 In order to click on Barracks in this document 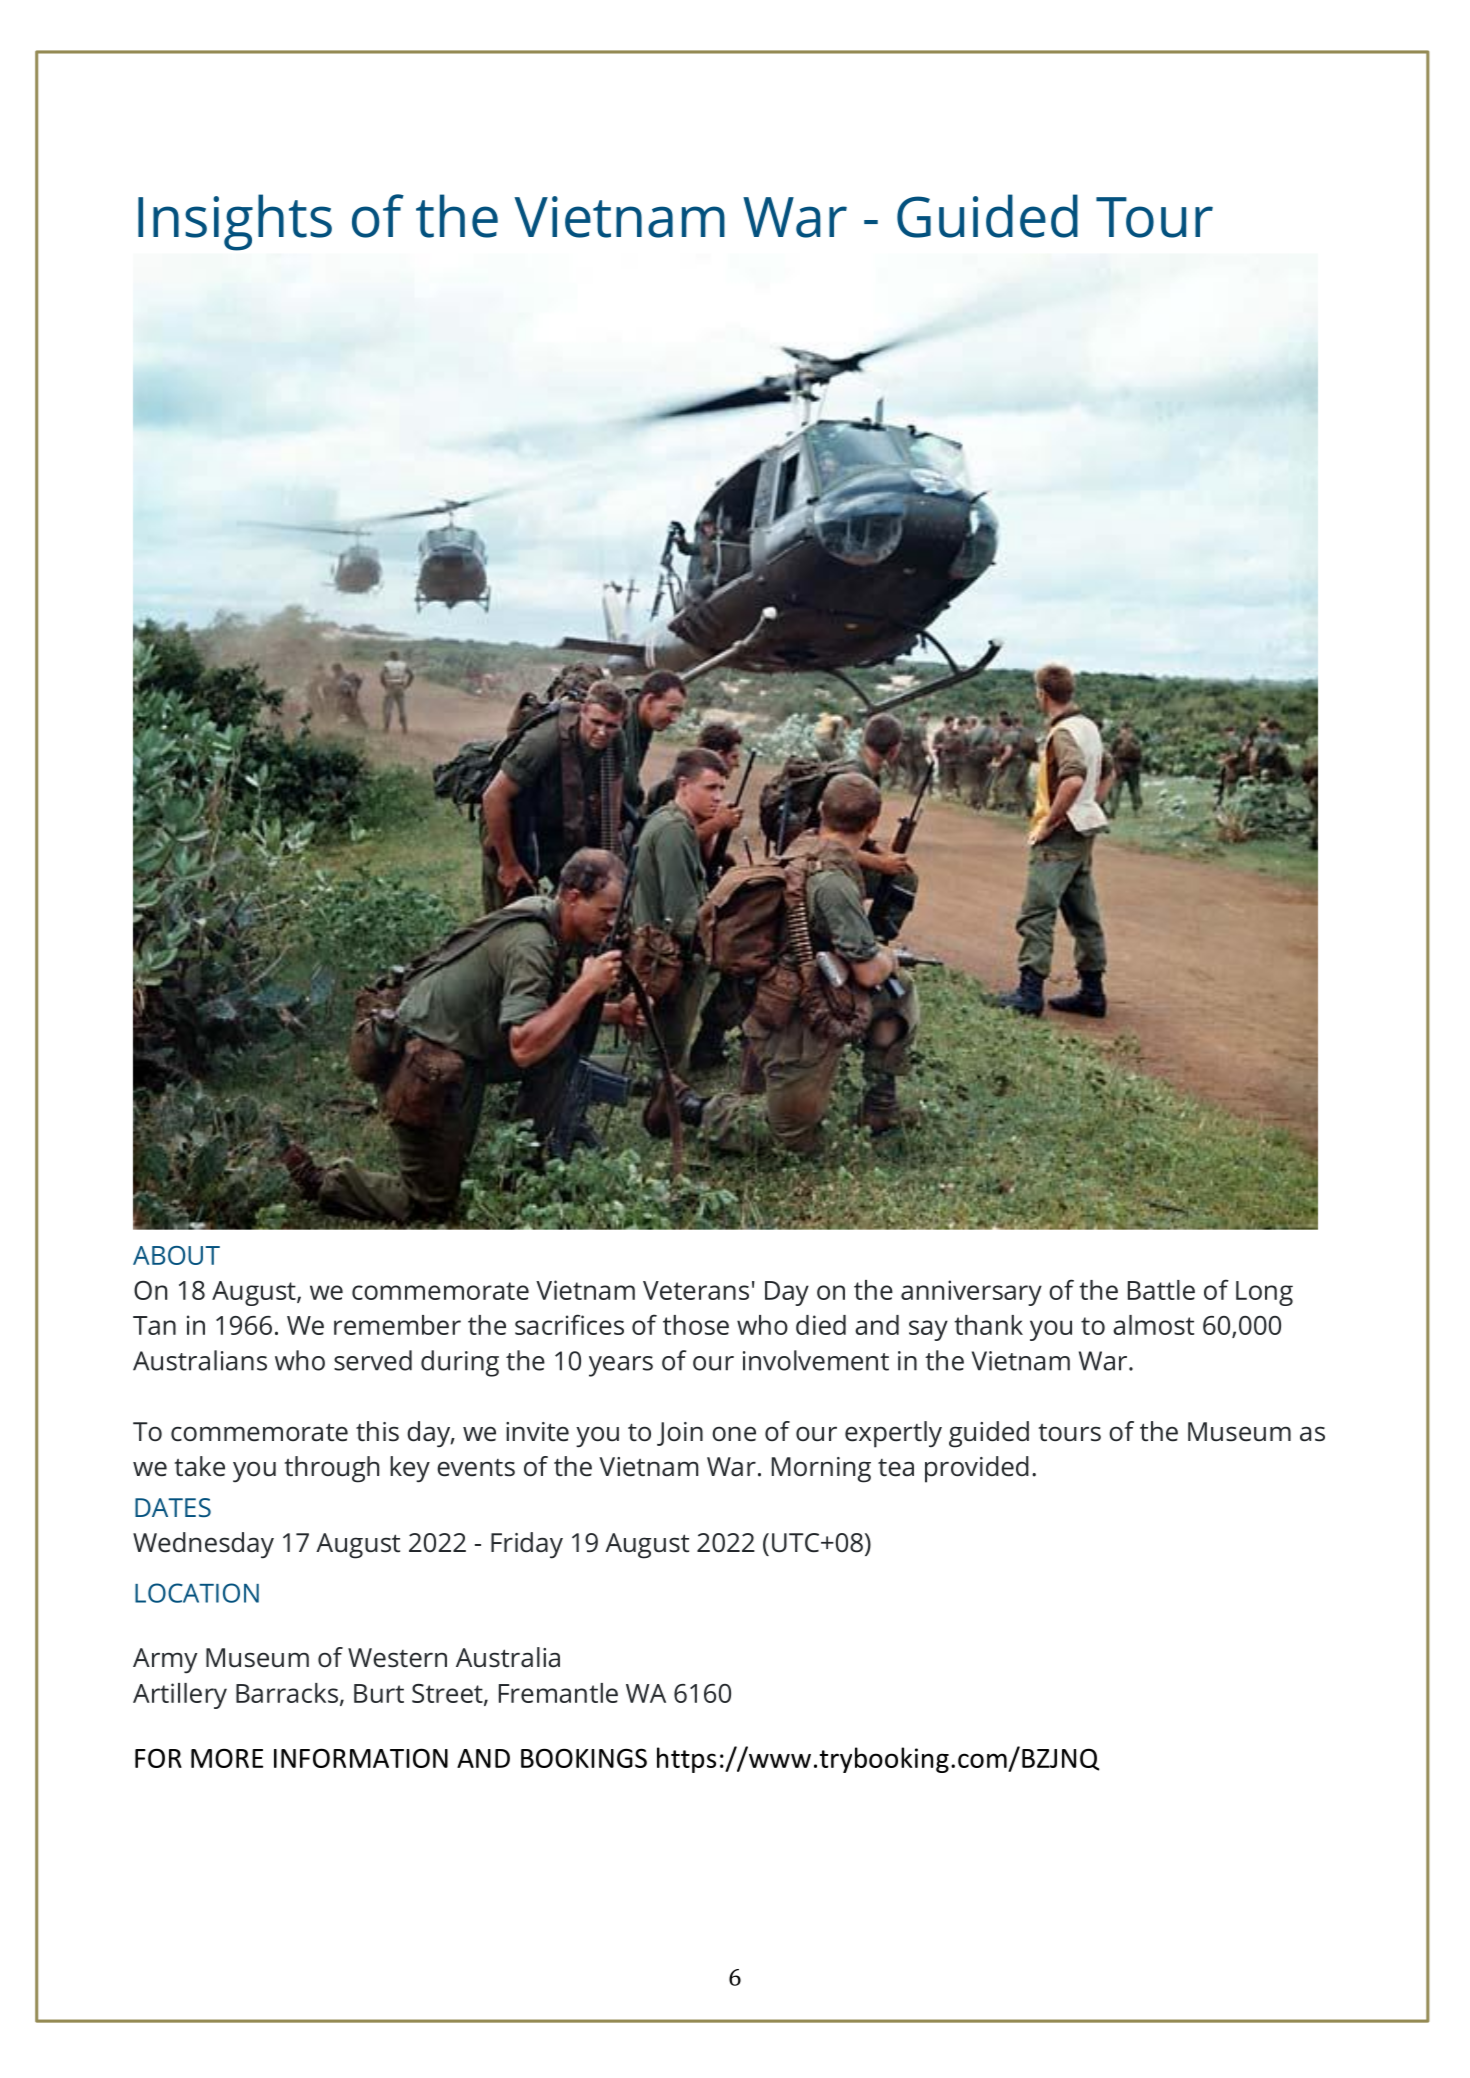, I will do `click(287, 1693)`.
